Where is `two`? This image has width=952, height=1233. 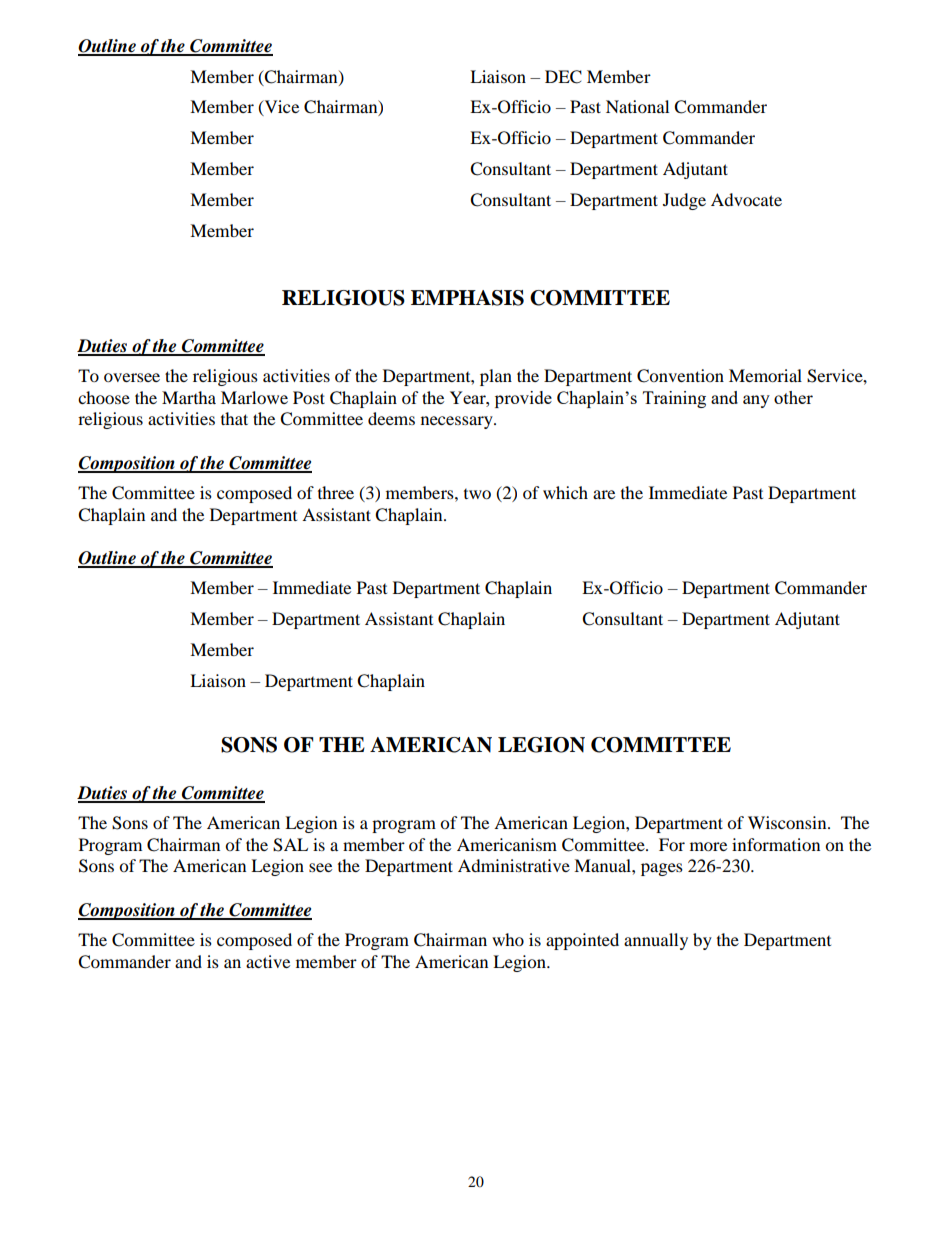 two is located at coordinates (477, 494).
